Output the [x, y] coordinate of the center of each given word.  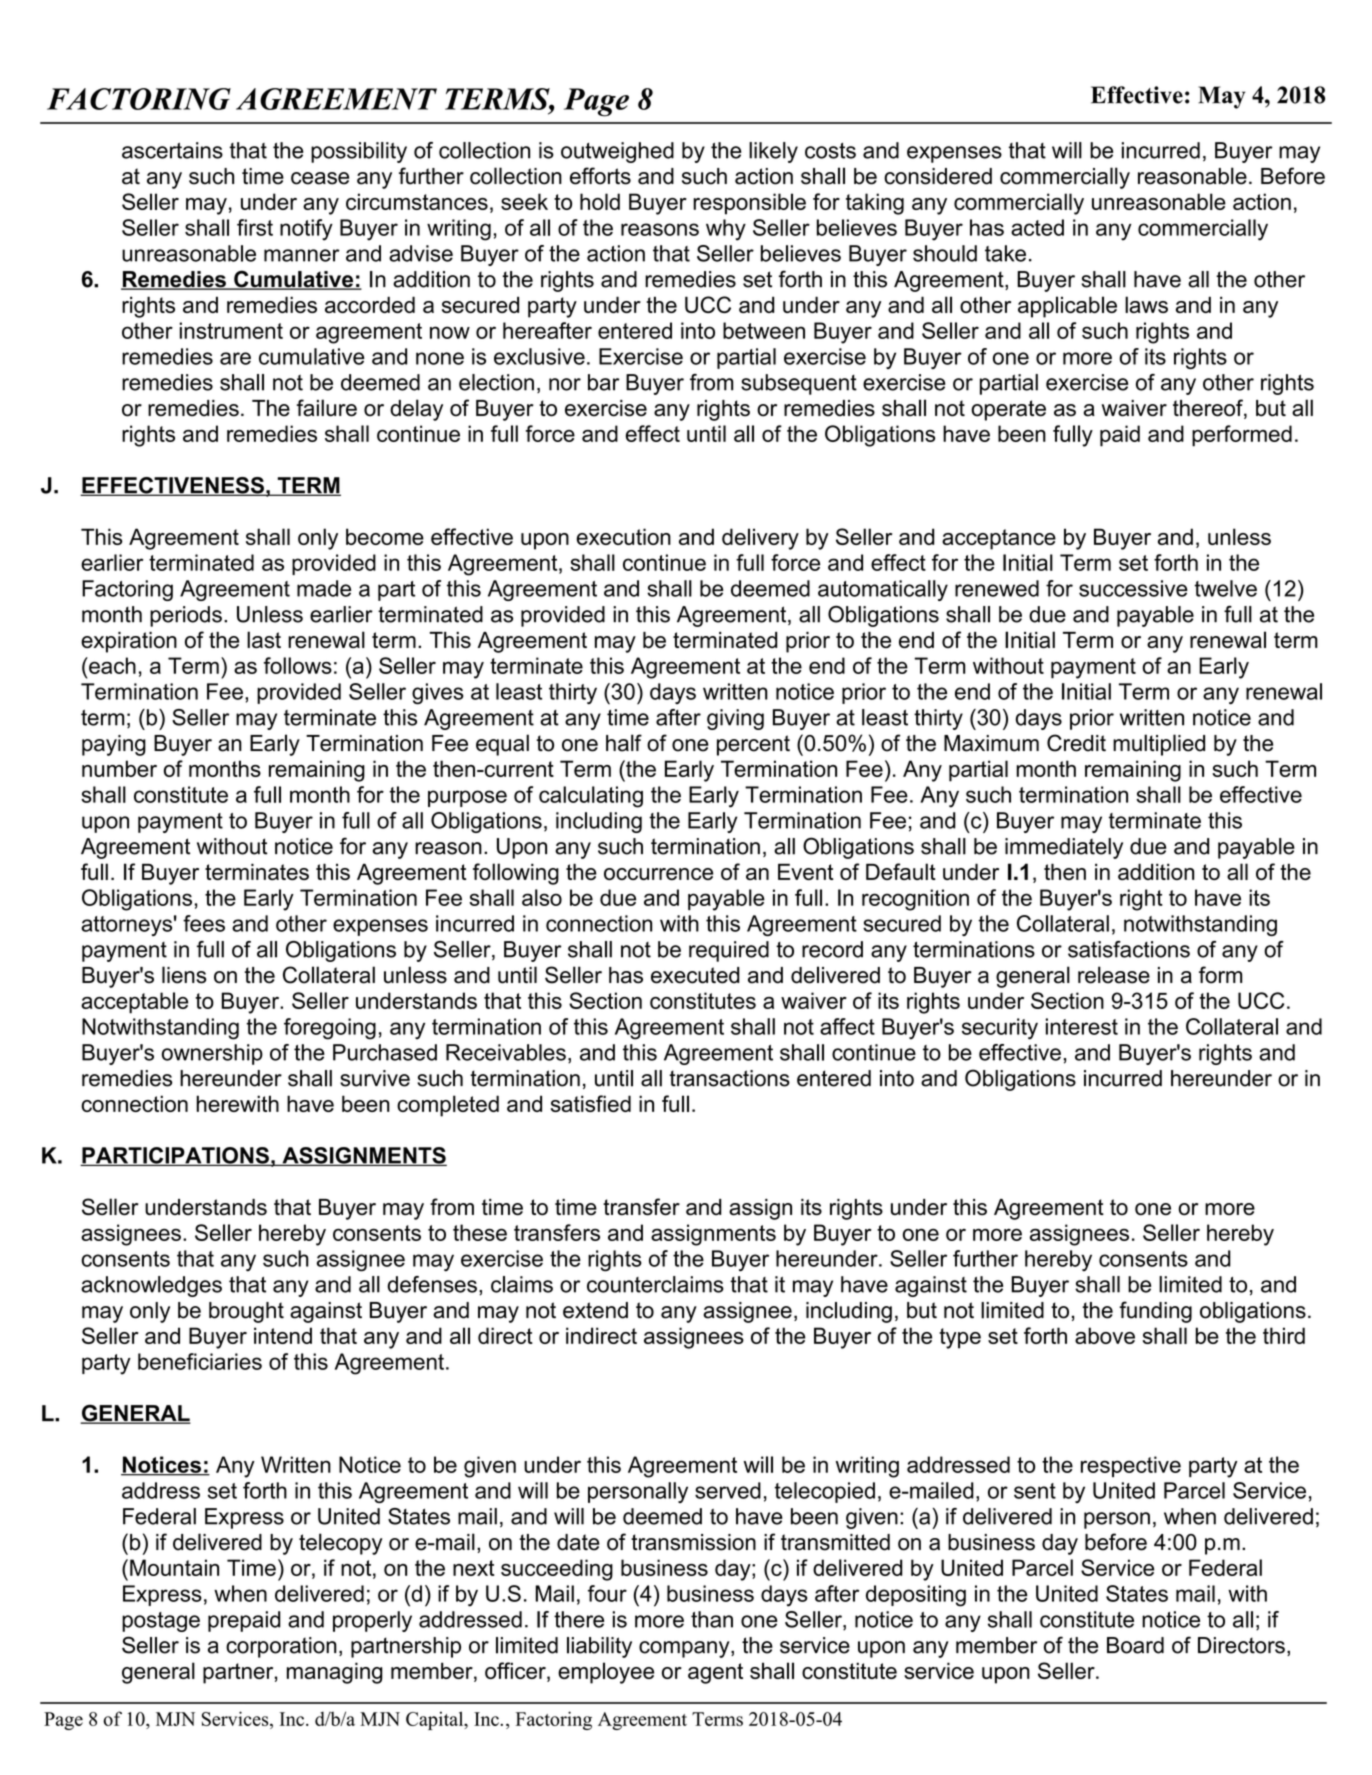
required [729, 951]
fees [204, 923]
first [255, 227]
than [712, 1619]
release [1114, 975]
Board [1135, 1645]
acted [1037, 227]
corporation [281, 1647]
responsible [749, 204]
